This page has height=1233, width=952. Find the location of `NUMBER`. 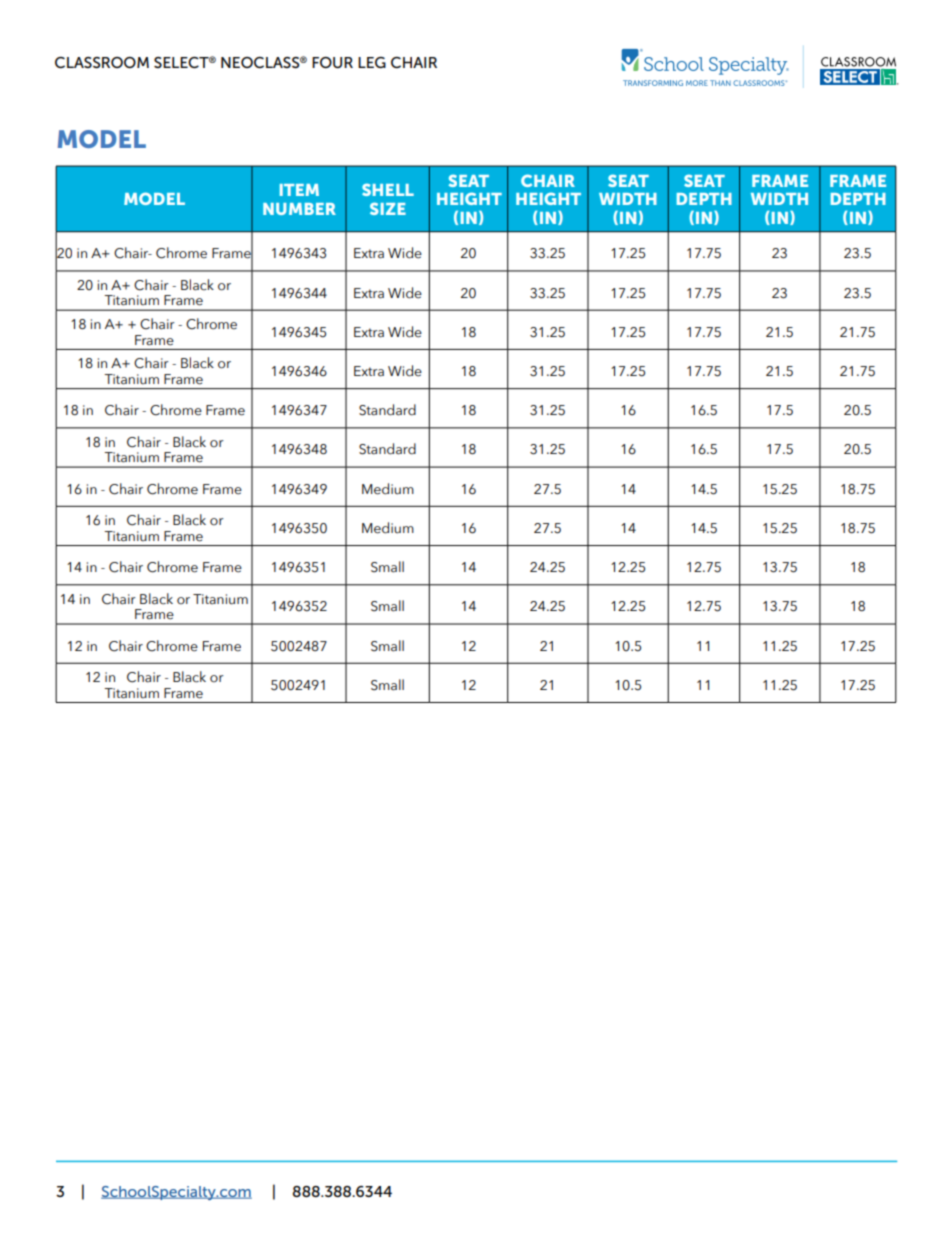

NUMBER is located at coordinates (299, 209).
